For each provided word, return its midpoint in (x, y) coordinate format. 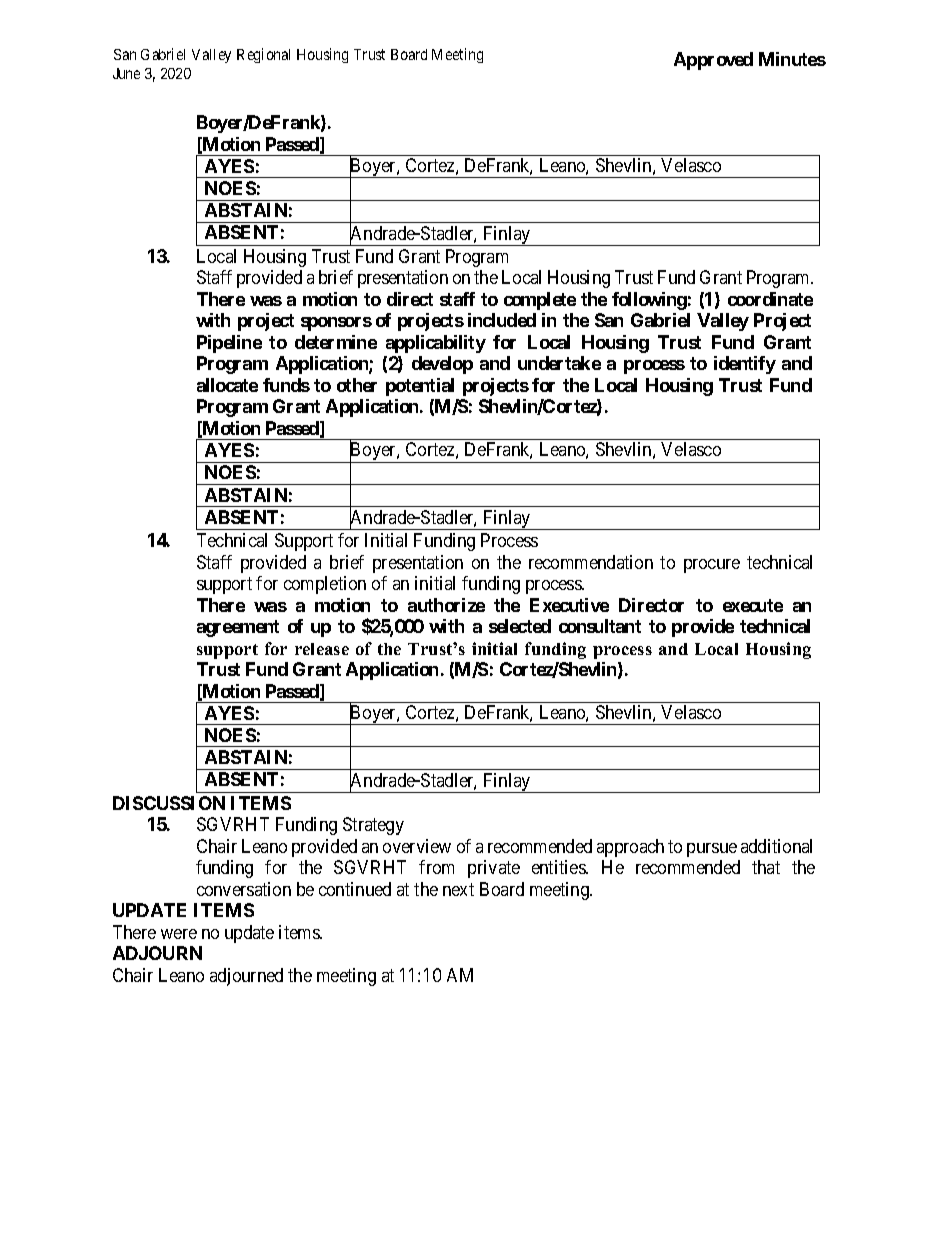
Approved (713, 61)
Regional (263, 55)
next (458, 889)
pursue (712, 850)
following (649, 301)
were (179, 934)
